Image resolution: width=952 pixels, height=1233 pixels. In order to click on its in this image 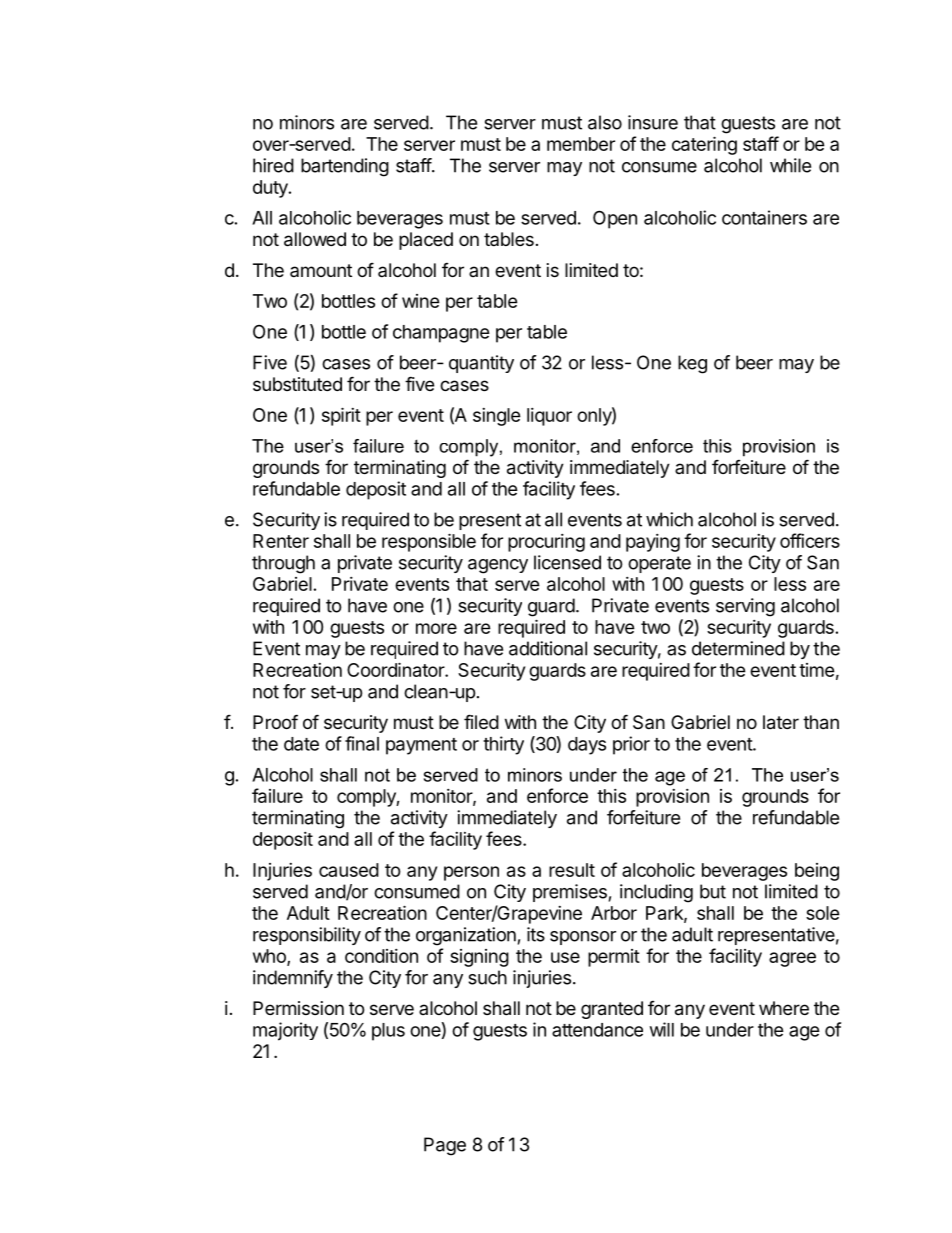, I will do `click(536, 934)`.
